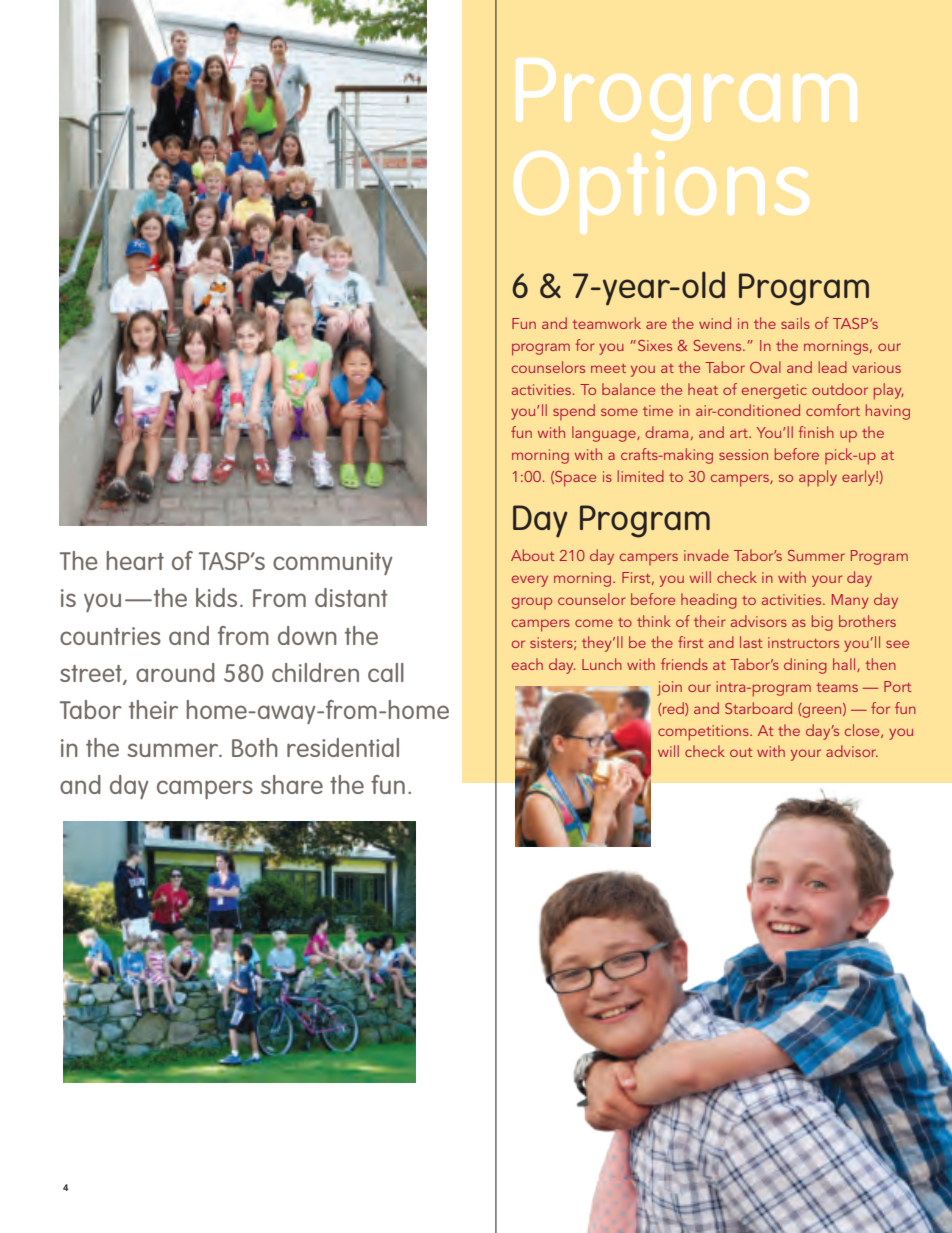 The image size is (952, 1233). What do you see at coordinates (795, 323) in the document?
I see `sails` at bounding box center [795, 323].
